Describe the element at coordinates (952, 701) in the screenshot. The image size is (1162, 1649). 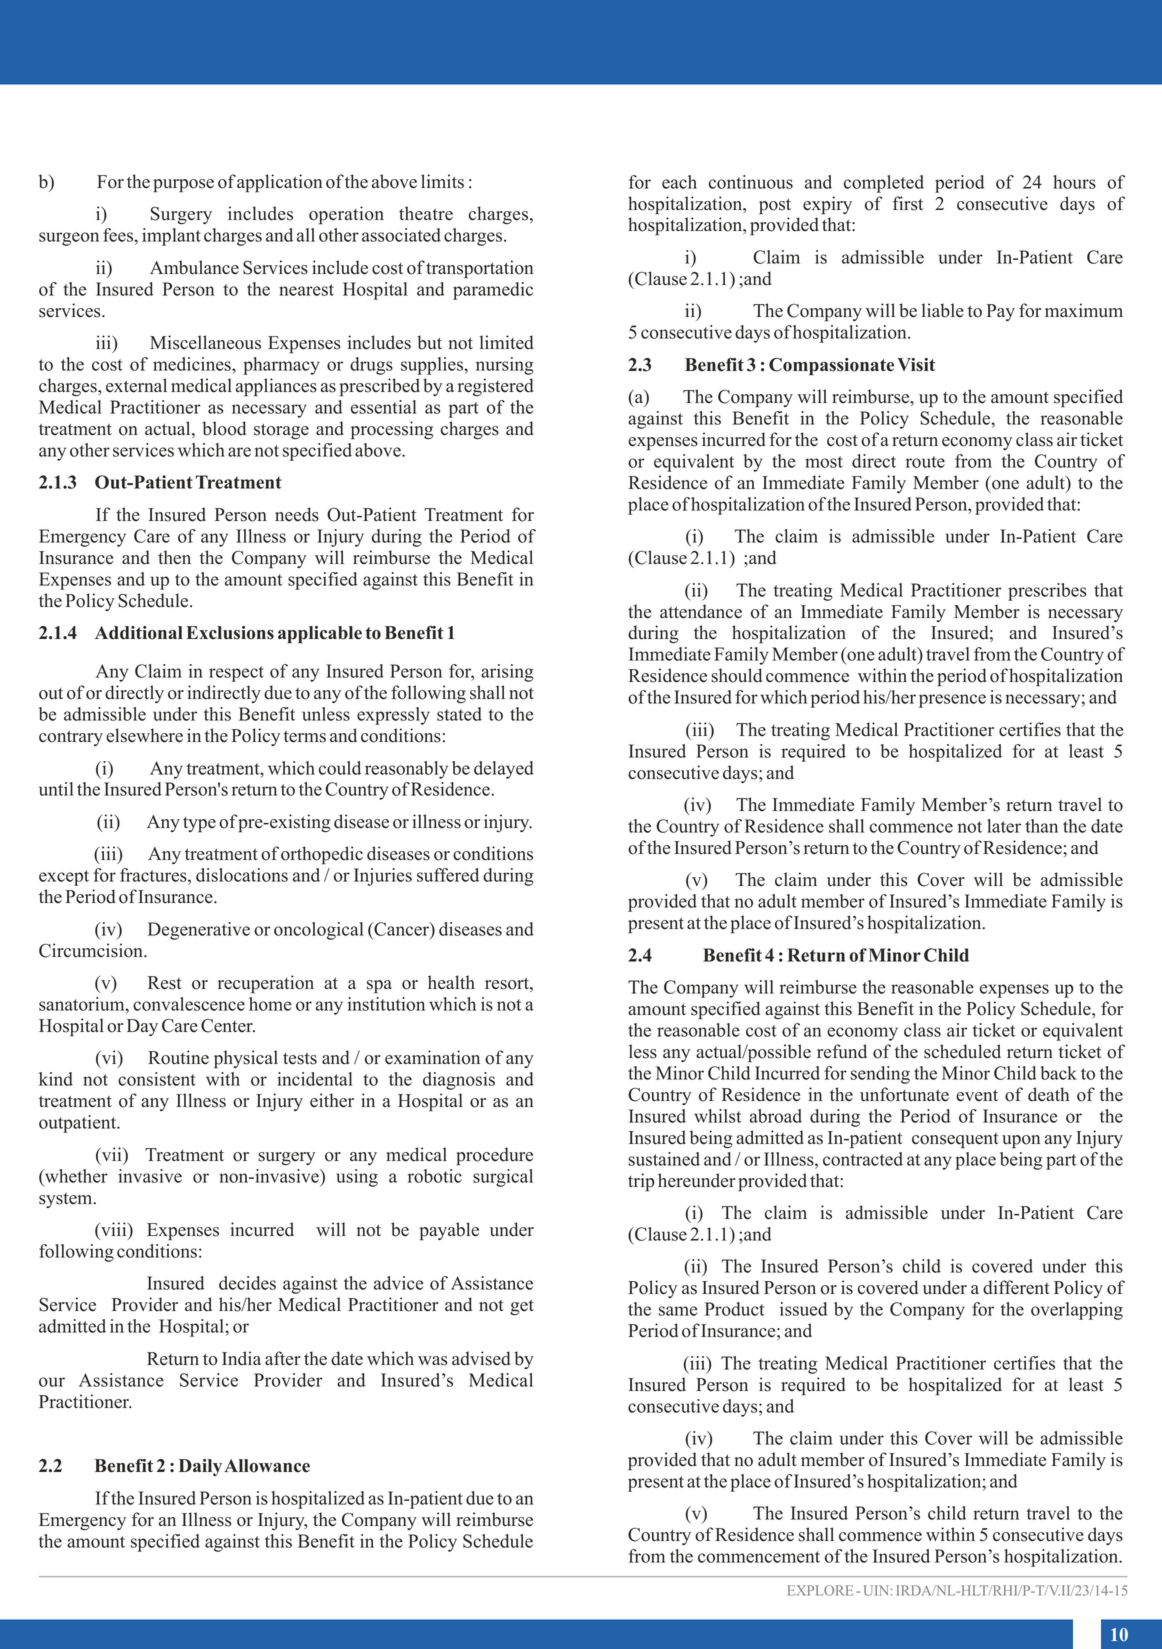
I see `presence` at that location.
